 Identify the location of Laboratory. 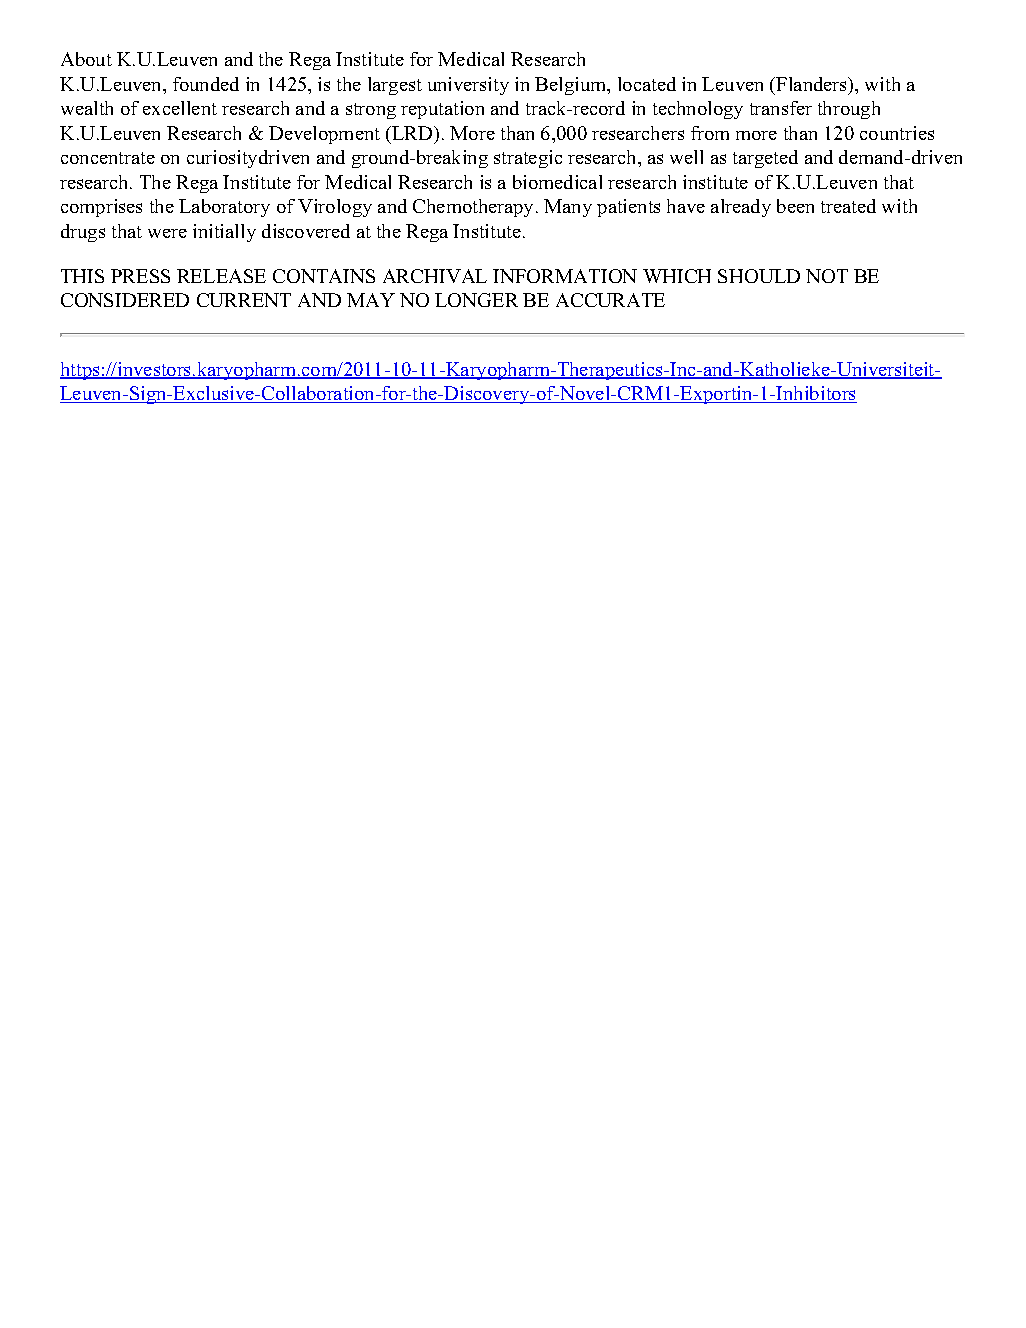
(224, 208).
